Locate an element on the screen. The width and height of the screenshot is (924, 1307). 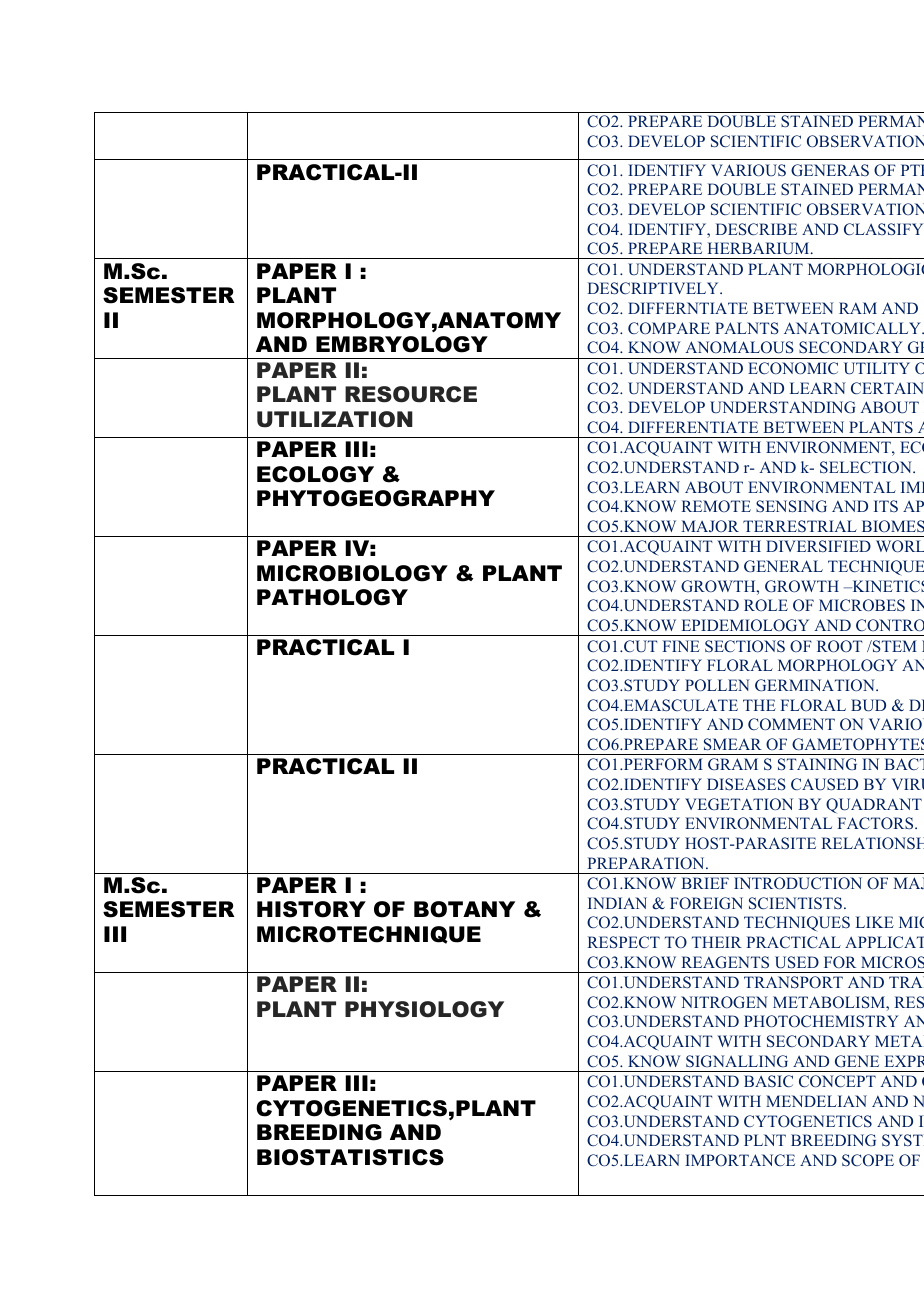
DIFFERENTIATE is located at coordinates (693, 427).
